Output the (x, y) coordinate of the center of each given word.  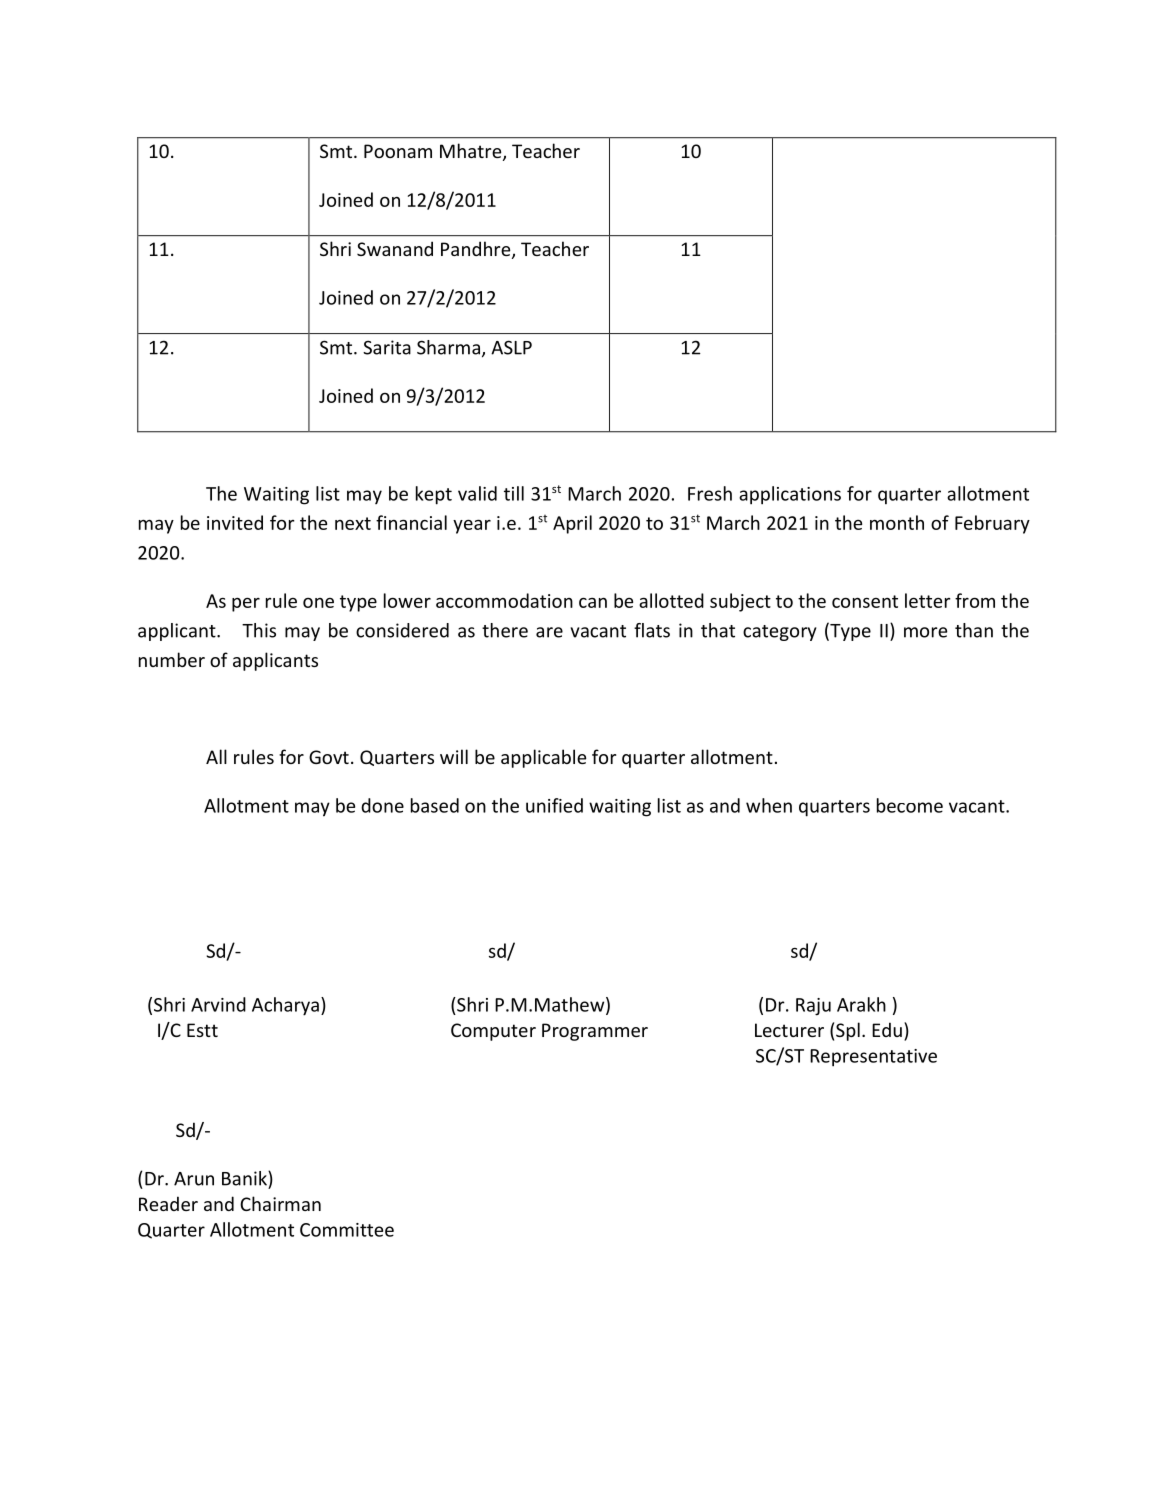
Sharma (448, 347)
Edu (887, 1029)
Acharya (285, 1006)
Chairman (280, 1203)
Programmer (595, 1032)
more (925, 632)
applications (790, 495)
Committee (347, 1230)
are (549, 632)
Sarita (387, 347)
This (259, 630)
